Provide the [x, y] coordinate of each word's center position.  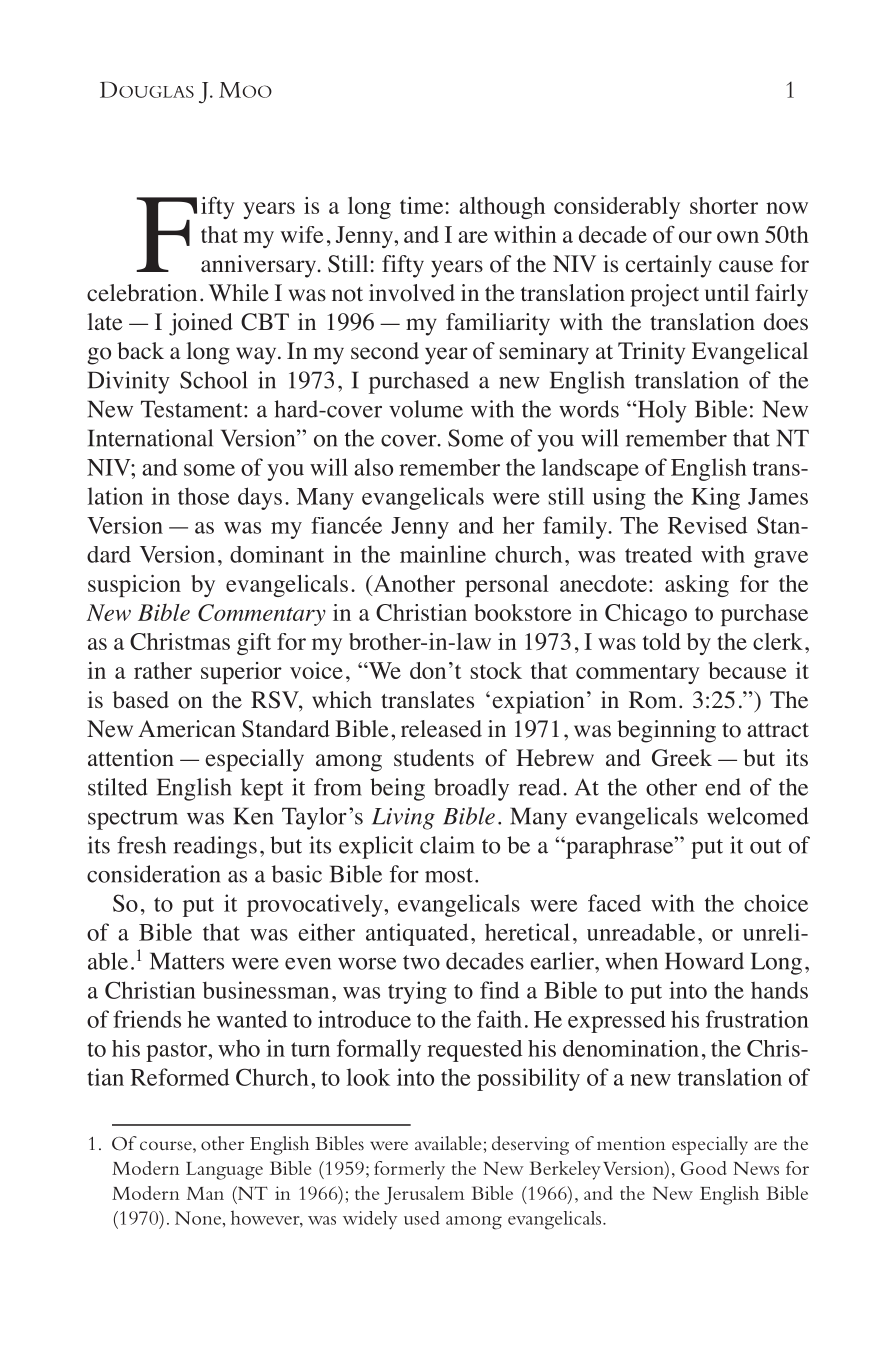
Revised [707, 525]
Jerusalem [424, 1195]
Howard [704, 961]
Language [224, 1171]
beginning [666, 731]
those [203, 496]
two [421, 962]
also [373, 467]
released [441, 729]
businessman [266, 990]
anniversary [258, 266]
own [738, 237]
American [187, 729]
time [421, 205]
